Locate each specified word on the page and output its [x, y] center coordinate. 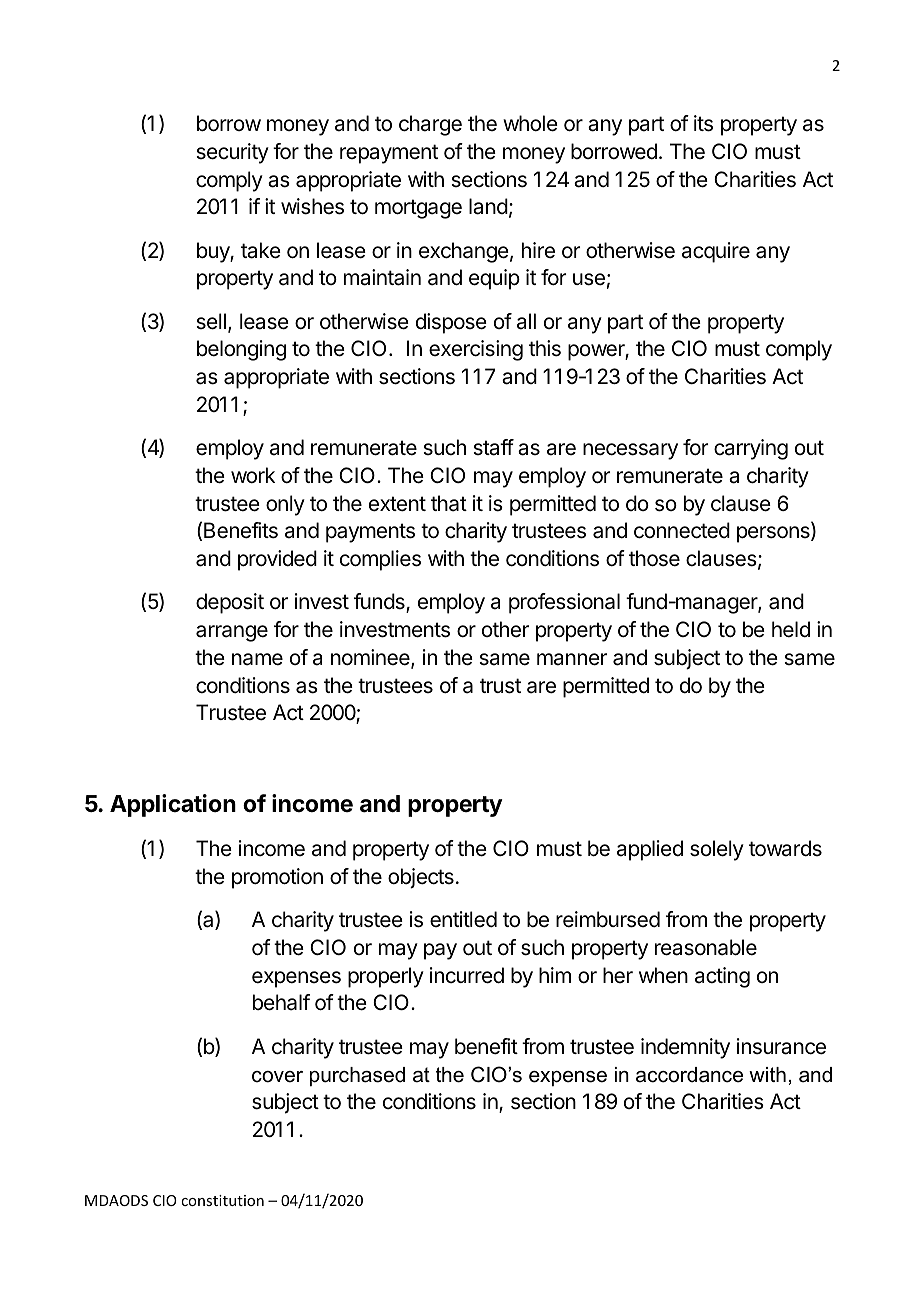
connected [682, 530]
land [488, 206]
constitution [222, 1200]
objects [421, 878]
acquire [716, 252]
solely [717, 850]
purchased [357, 1076]
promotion [277, 878]
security [232, 153]
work [253, 475]
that [449, 503]
